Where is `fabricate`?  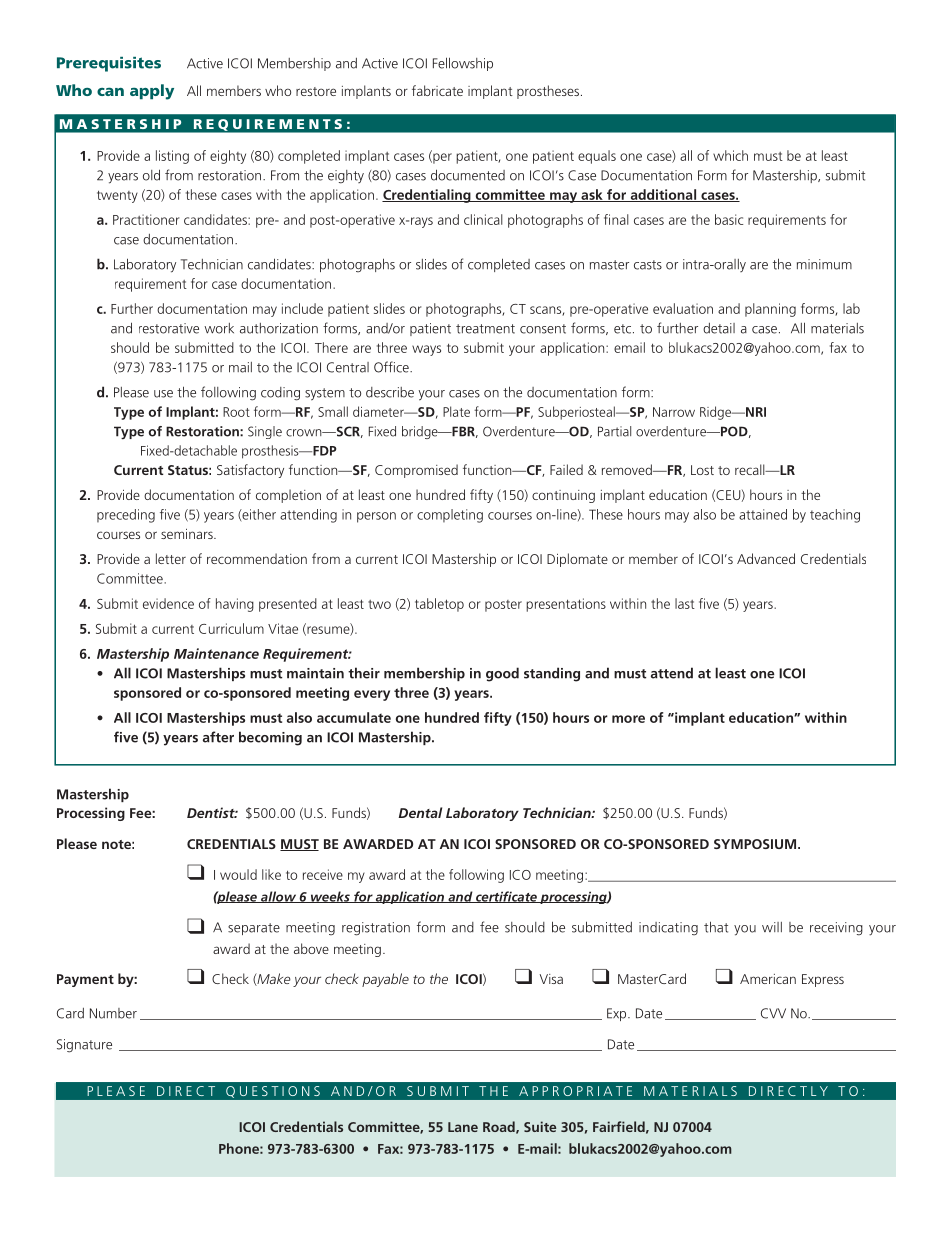 fabricate is located at coordinates (437, 90).
